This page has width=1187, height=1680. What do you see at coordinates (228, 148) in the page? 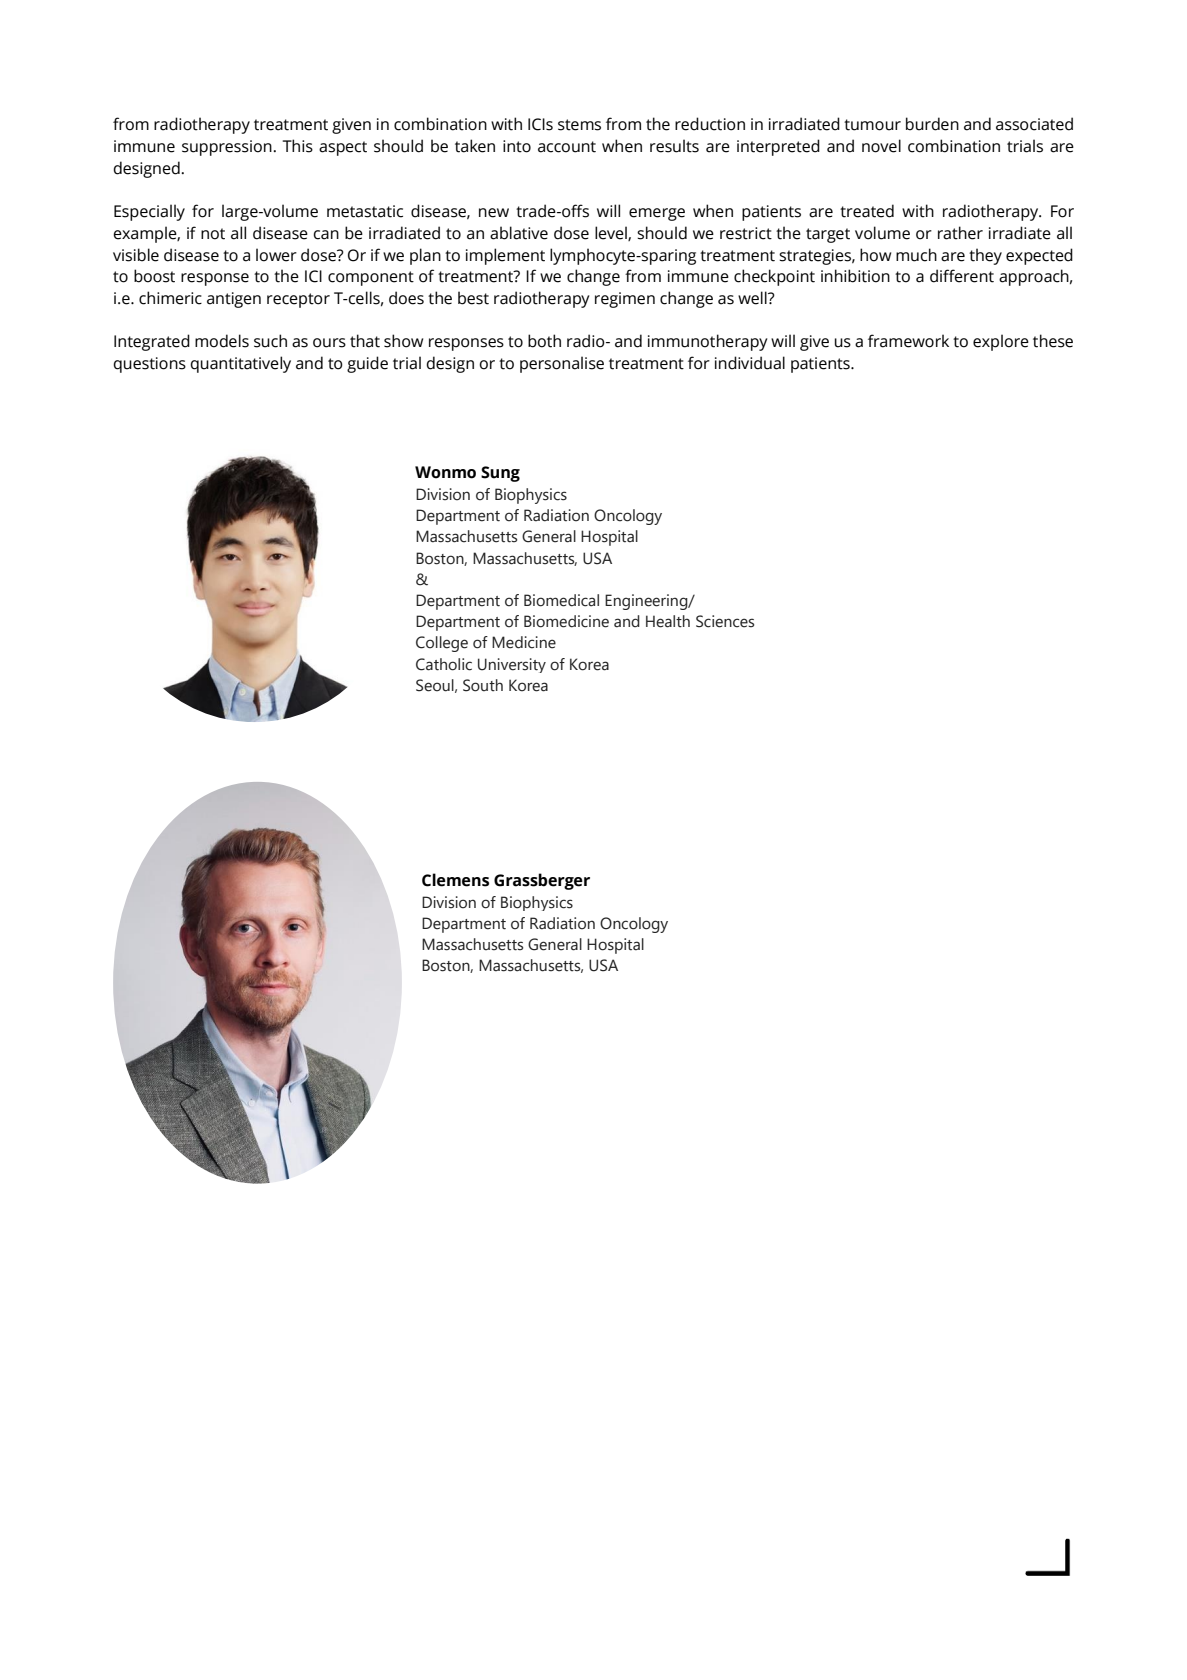
I see `suppression` at bounding box center [228, 148].
